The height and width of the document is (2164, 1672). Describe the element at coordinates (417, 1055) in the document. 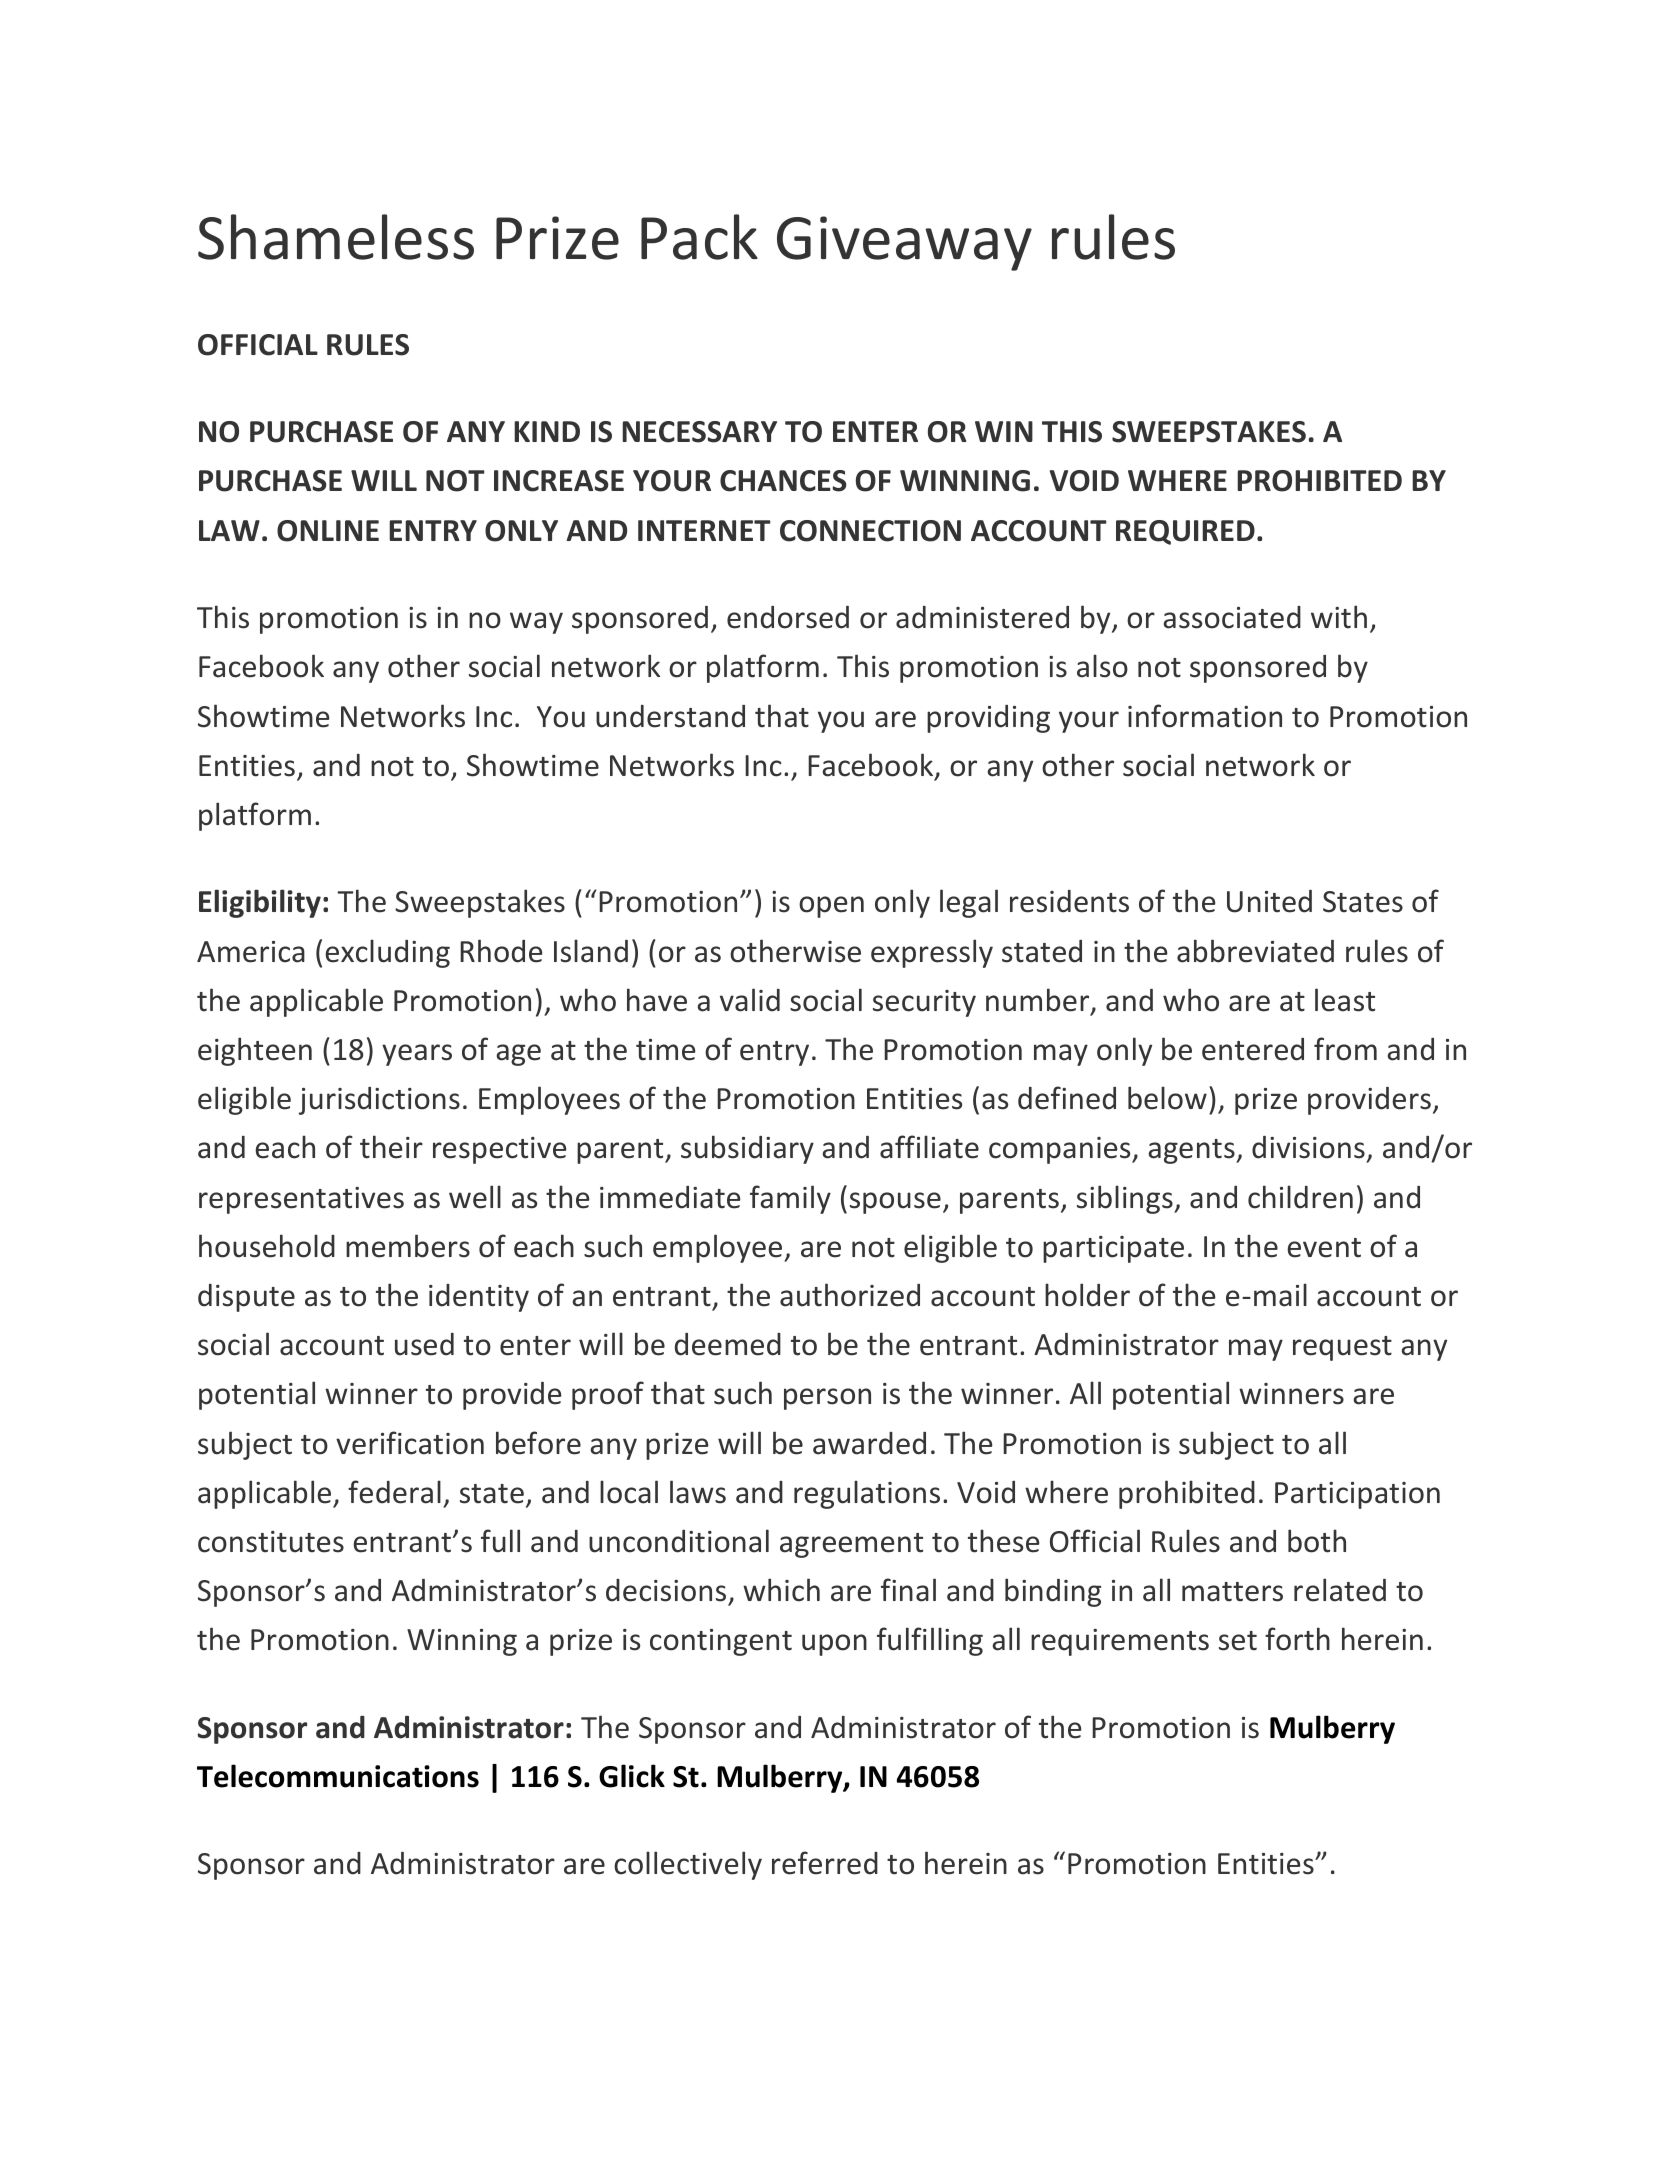

I see `years` at that location.
